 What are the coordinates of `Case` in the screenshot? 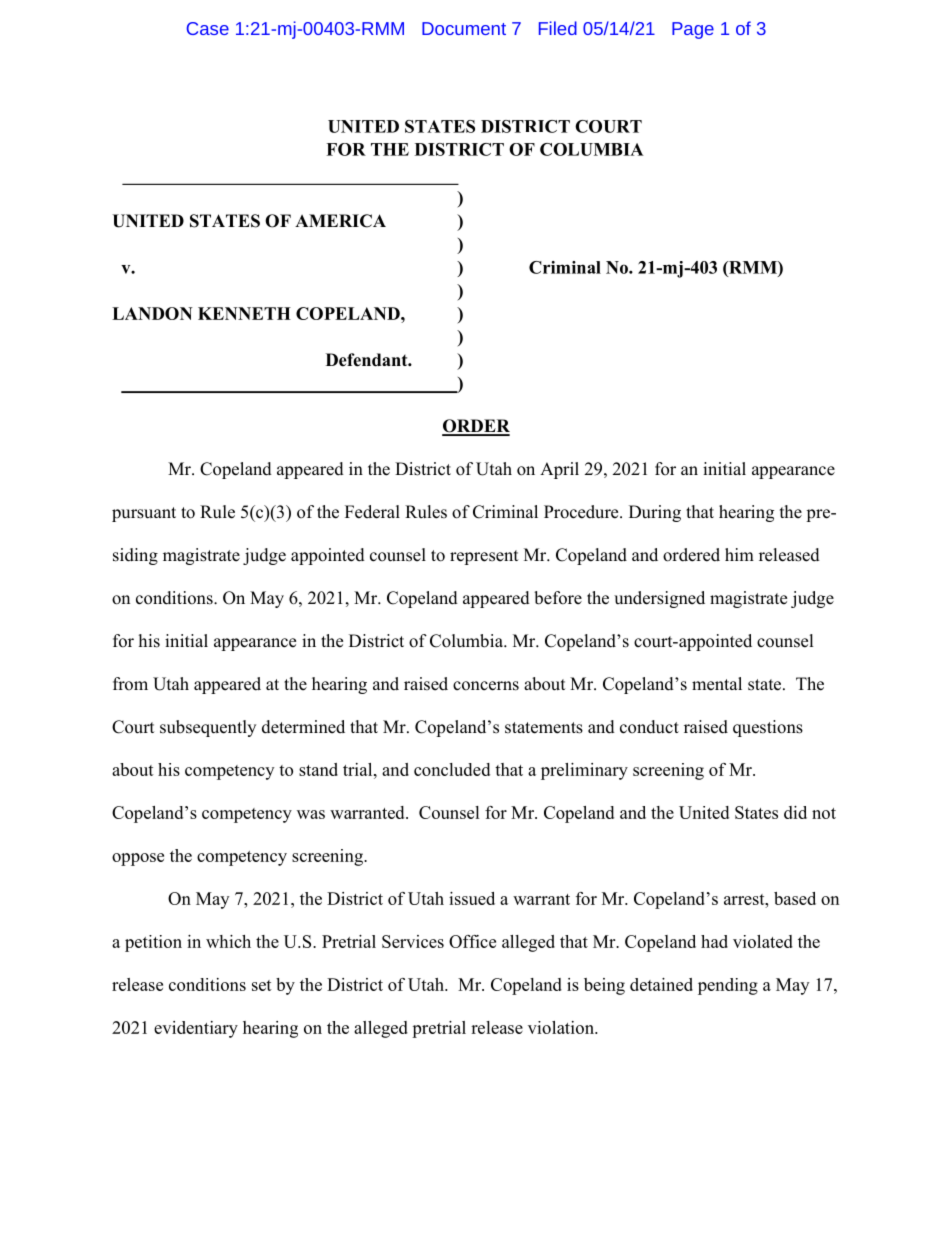 It's located at (208, 28).
